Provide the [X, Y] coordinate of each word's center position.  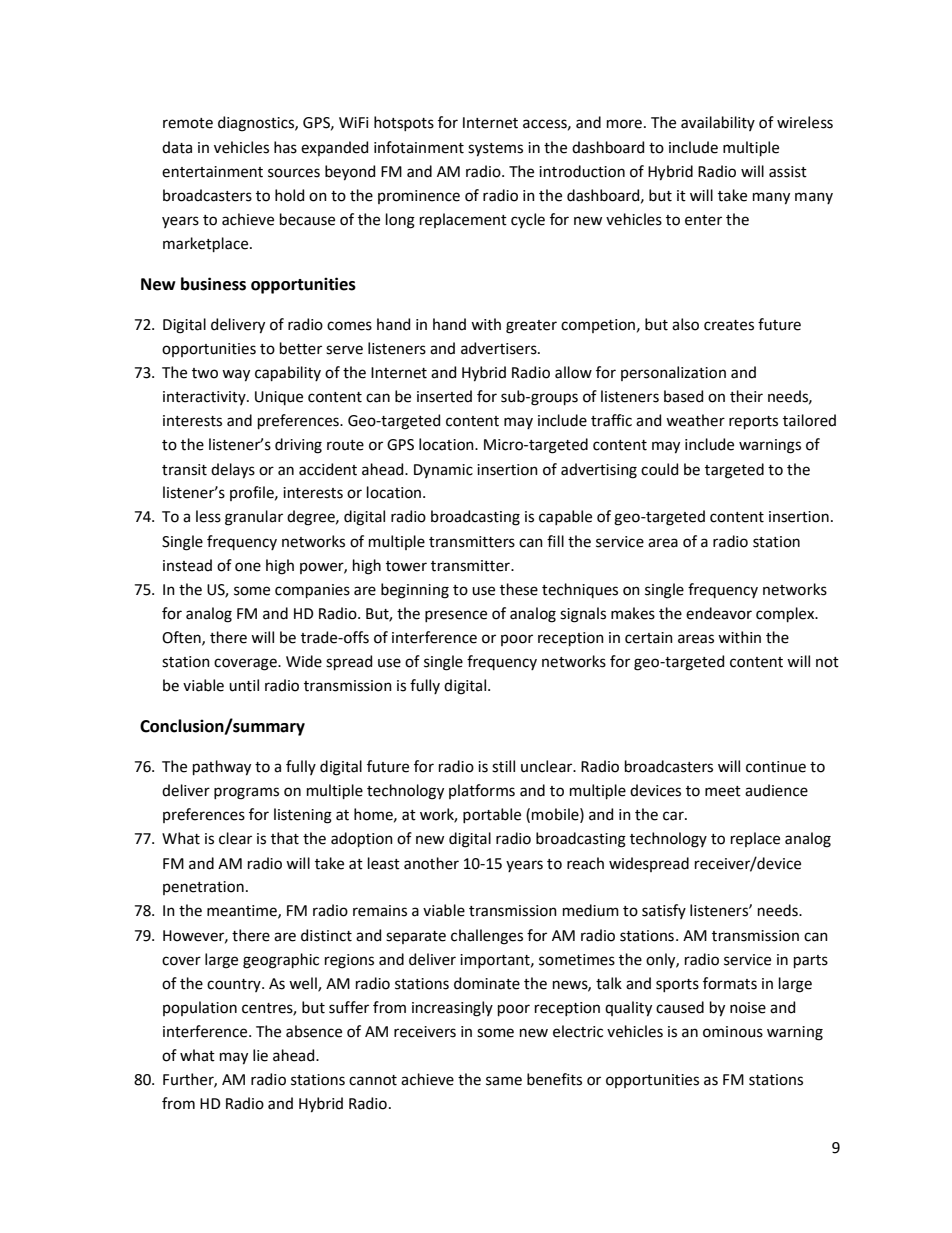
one [248, 567]
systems [495, 150]
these [519, 589]
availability [718, 123]
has [285, 147]
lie [260, 1055]
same [504, 1081]
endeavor [719, 613]
